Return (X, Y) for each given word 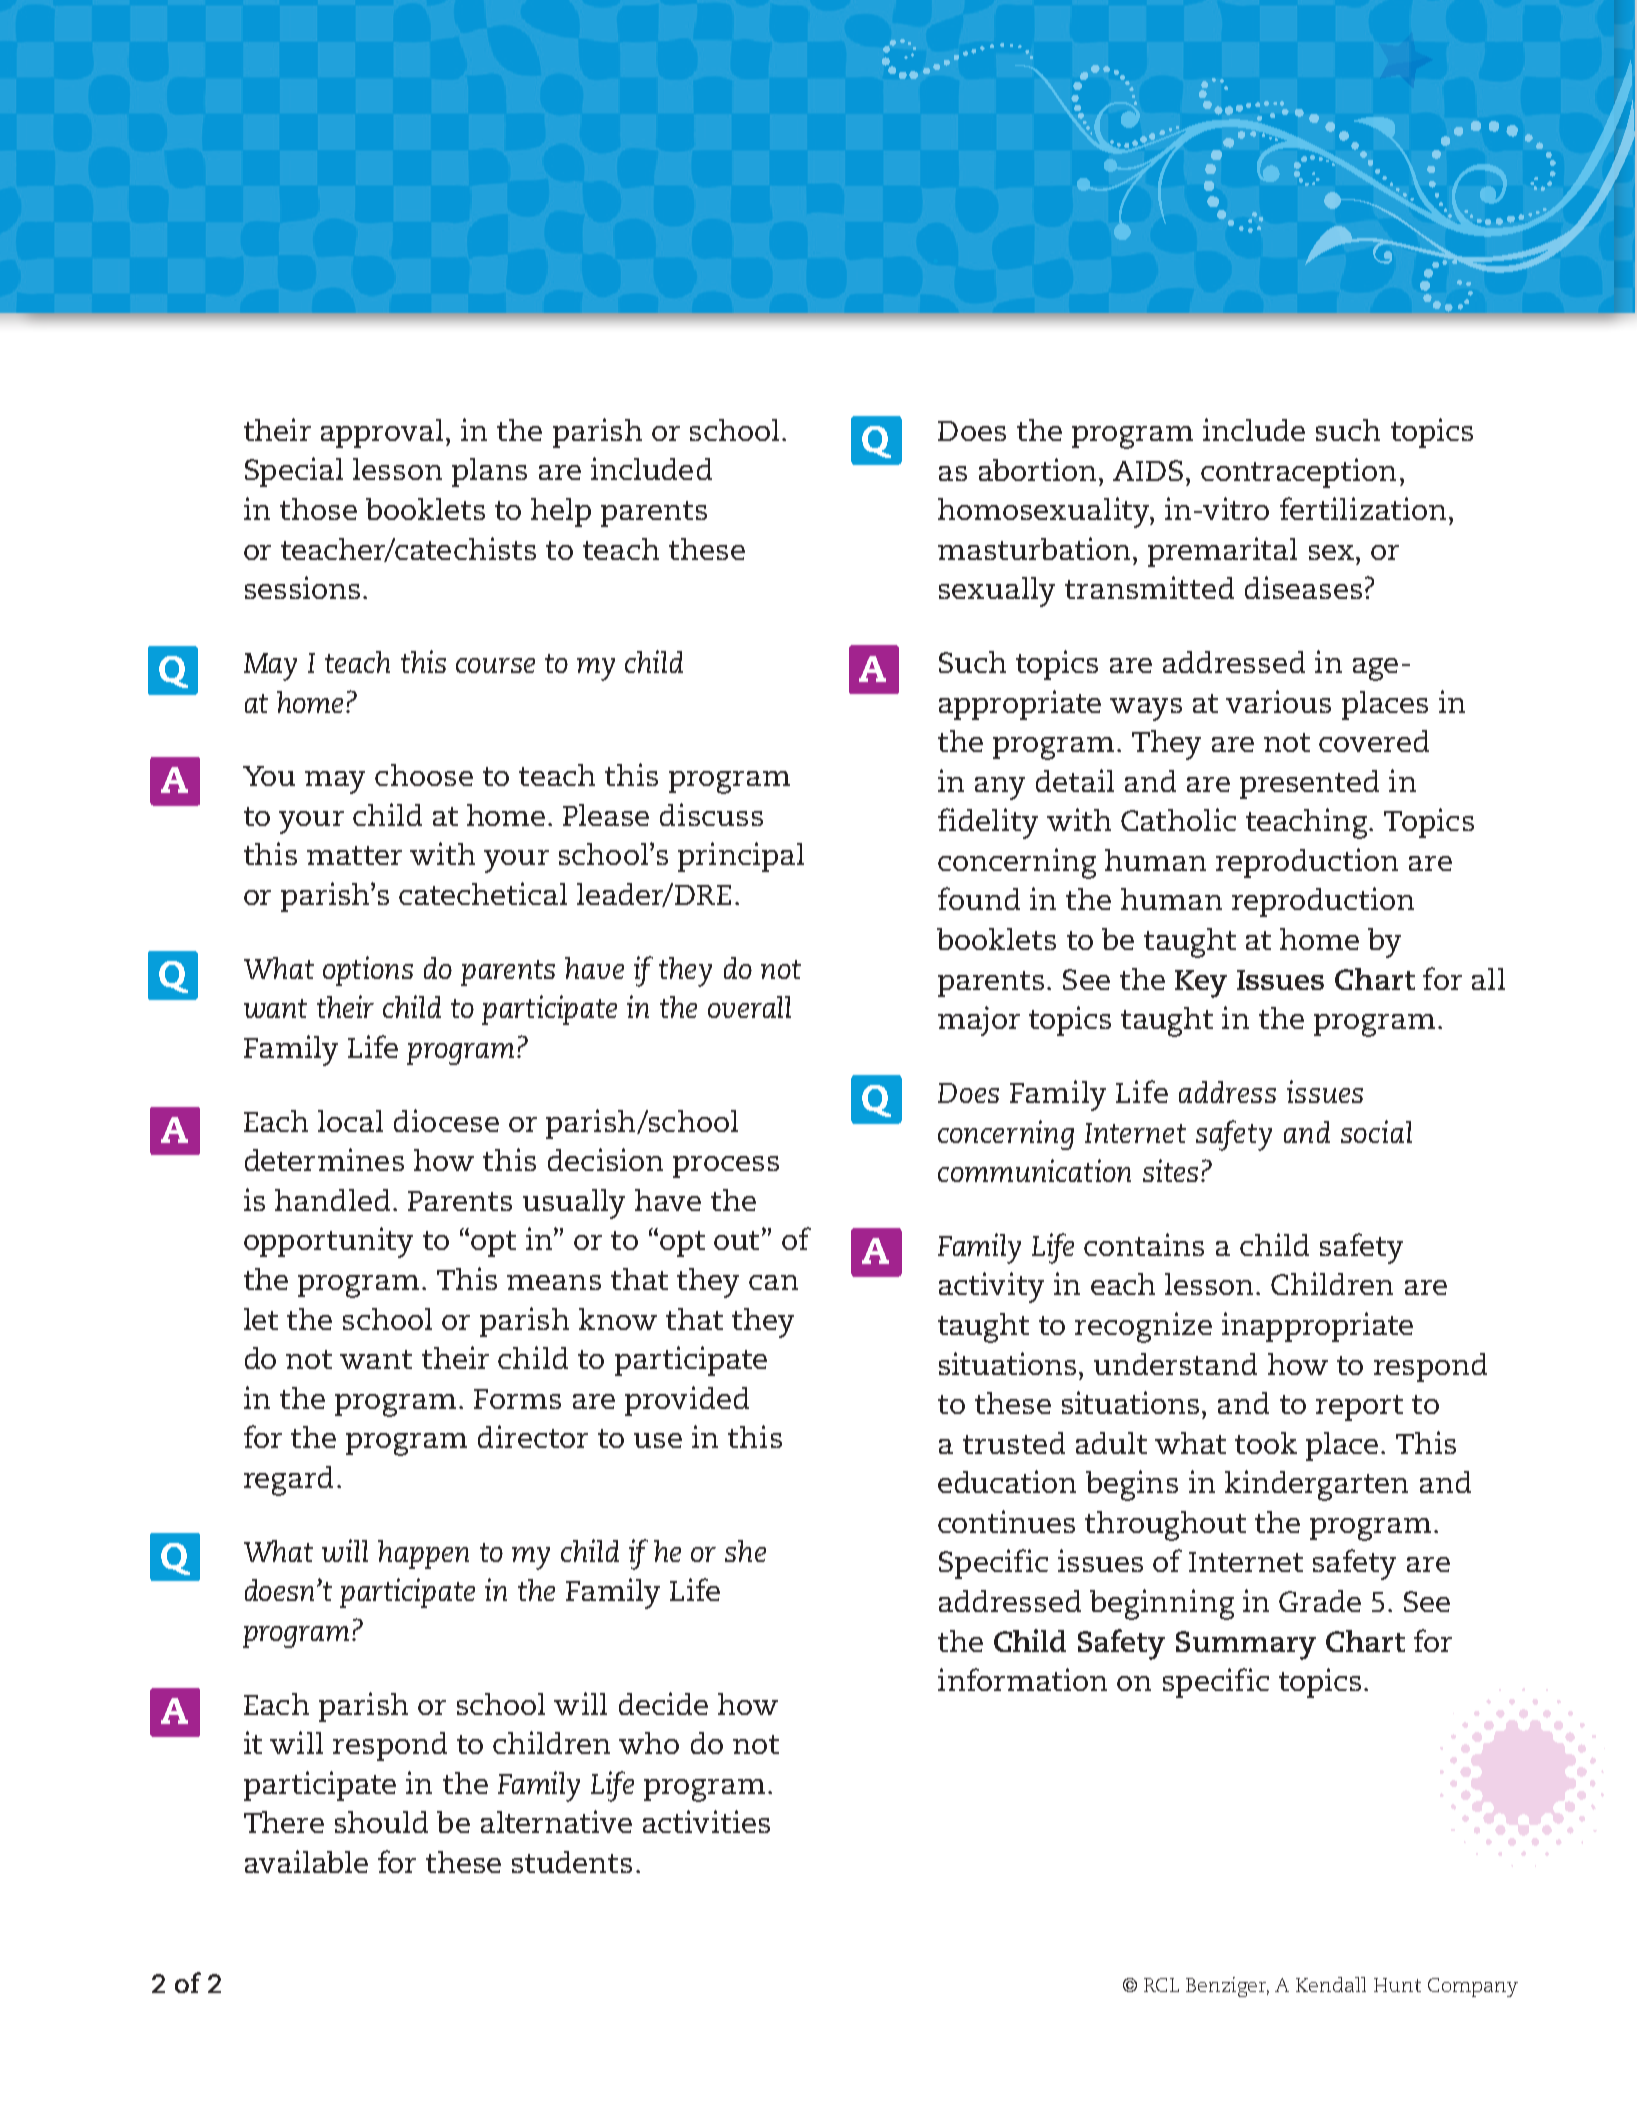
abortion (1037, 469)
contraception (1298, 473)
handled (332, 1200)
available (306, 1861)
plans (489, 472)
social (1376, 1131)
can (773, 1282)
